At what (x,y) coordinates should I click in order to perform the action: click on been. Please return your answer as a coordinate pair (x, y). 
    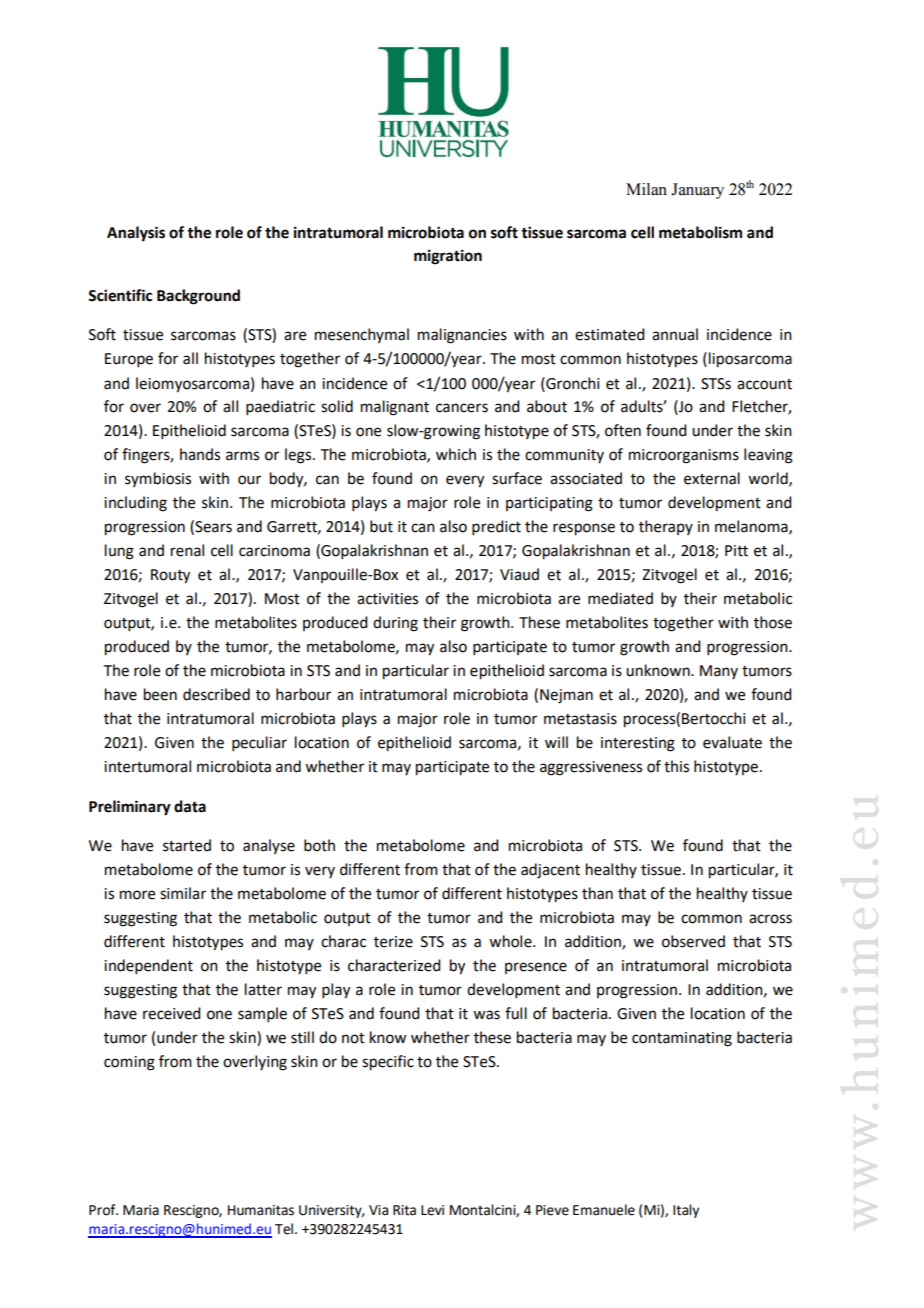
    Looking at the image, I should click on (160, 694).
